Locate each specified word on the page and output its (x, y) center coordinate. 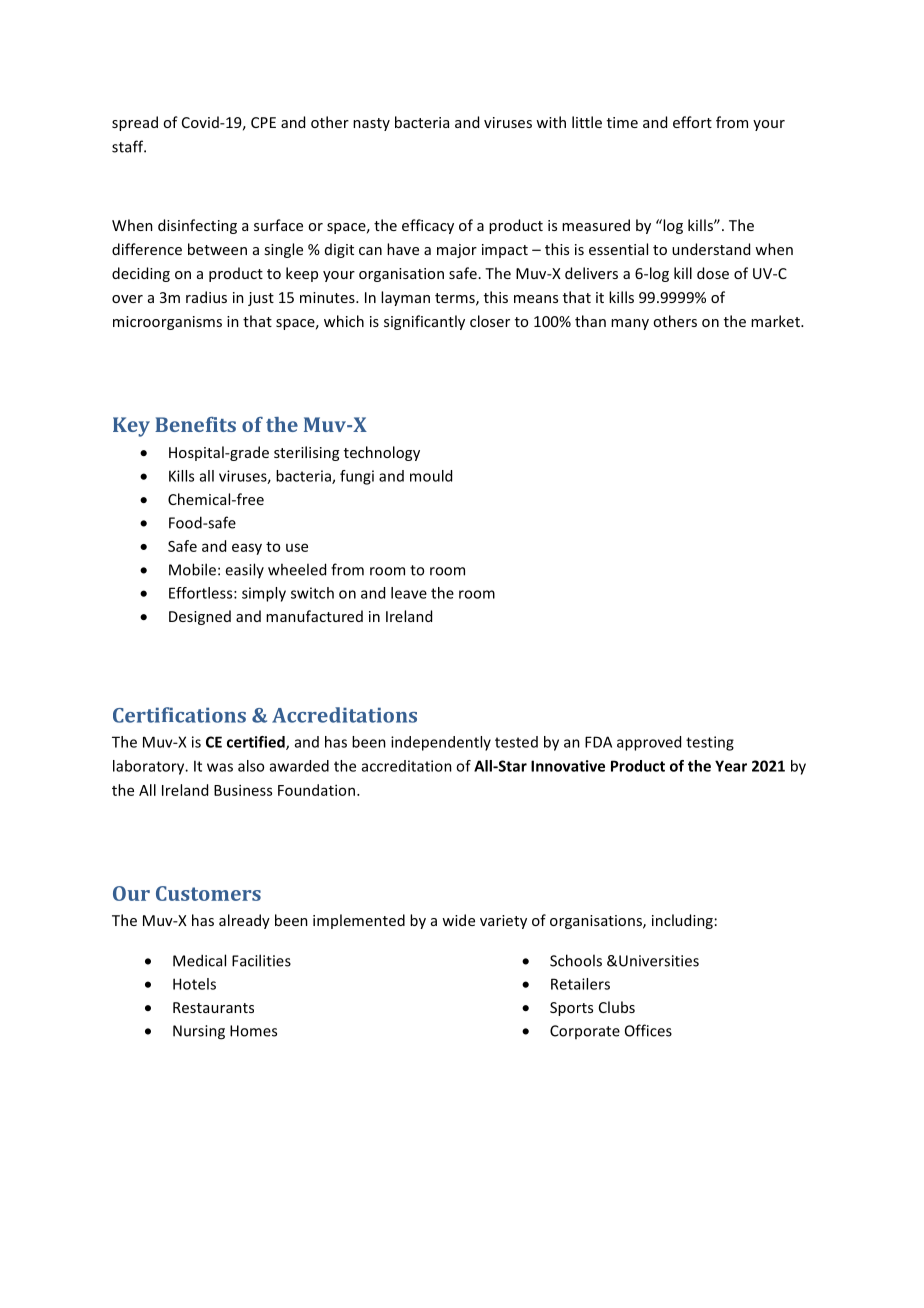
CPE (263, 122)
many (630, 324)
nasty (371, 124)
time (622, 122)
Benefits (195, 424)
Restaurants (213, 1007)
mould (431, 476)
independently (441, 743)
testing (710, 743)
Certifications (179, 715)
